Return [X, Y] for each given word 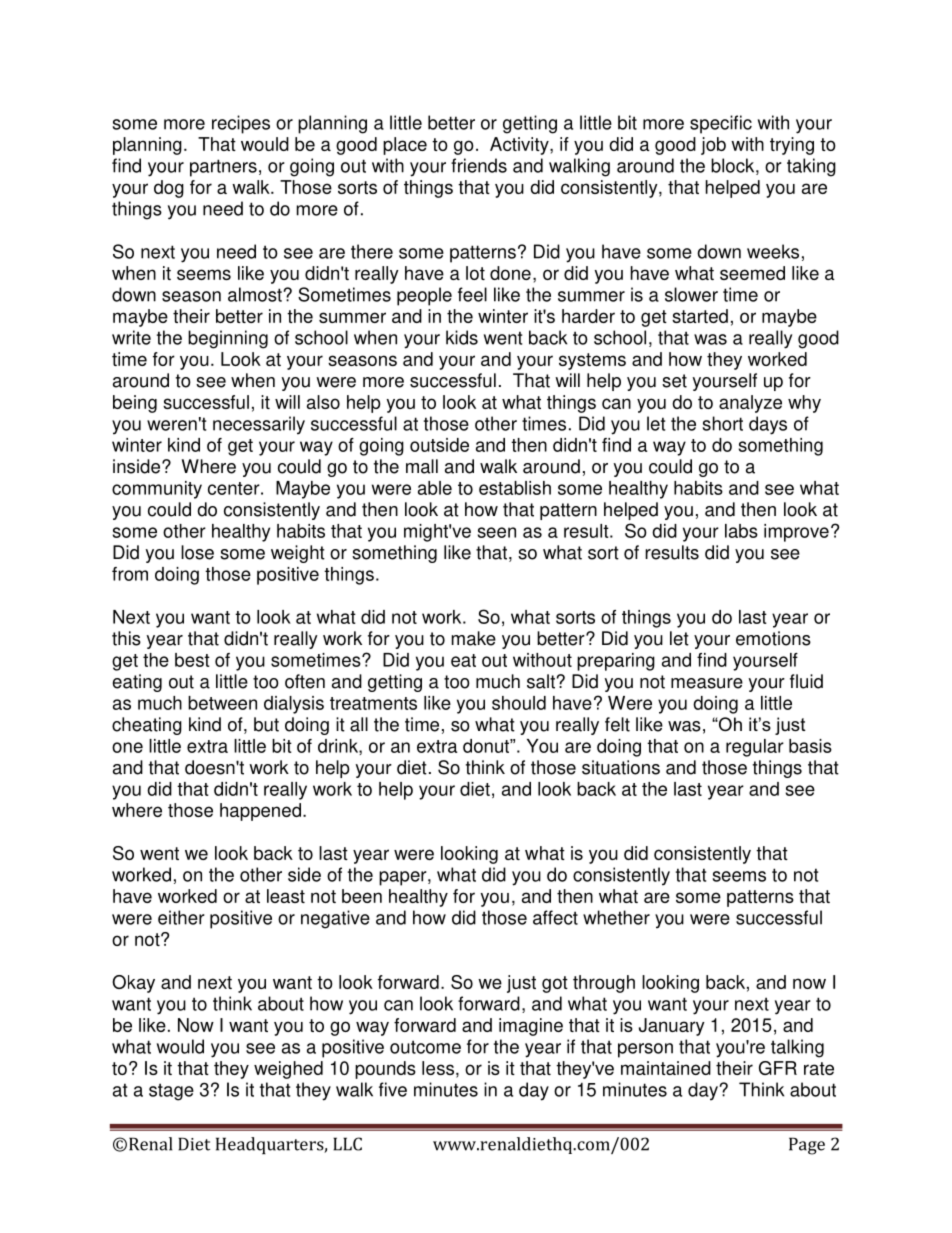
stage [171, 1092]
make [474, 638]
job [713, 146]
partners [223, 168]
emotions [773, 638]
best [192, 660]
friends [479, 165]
